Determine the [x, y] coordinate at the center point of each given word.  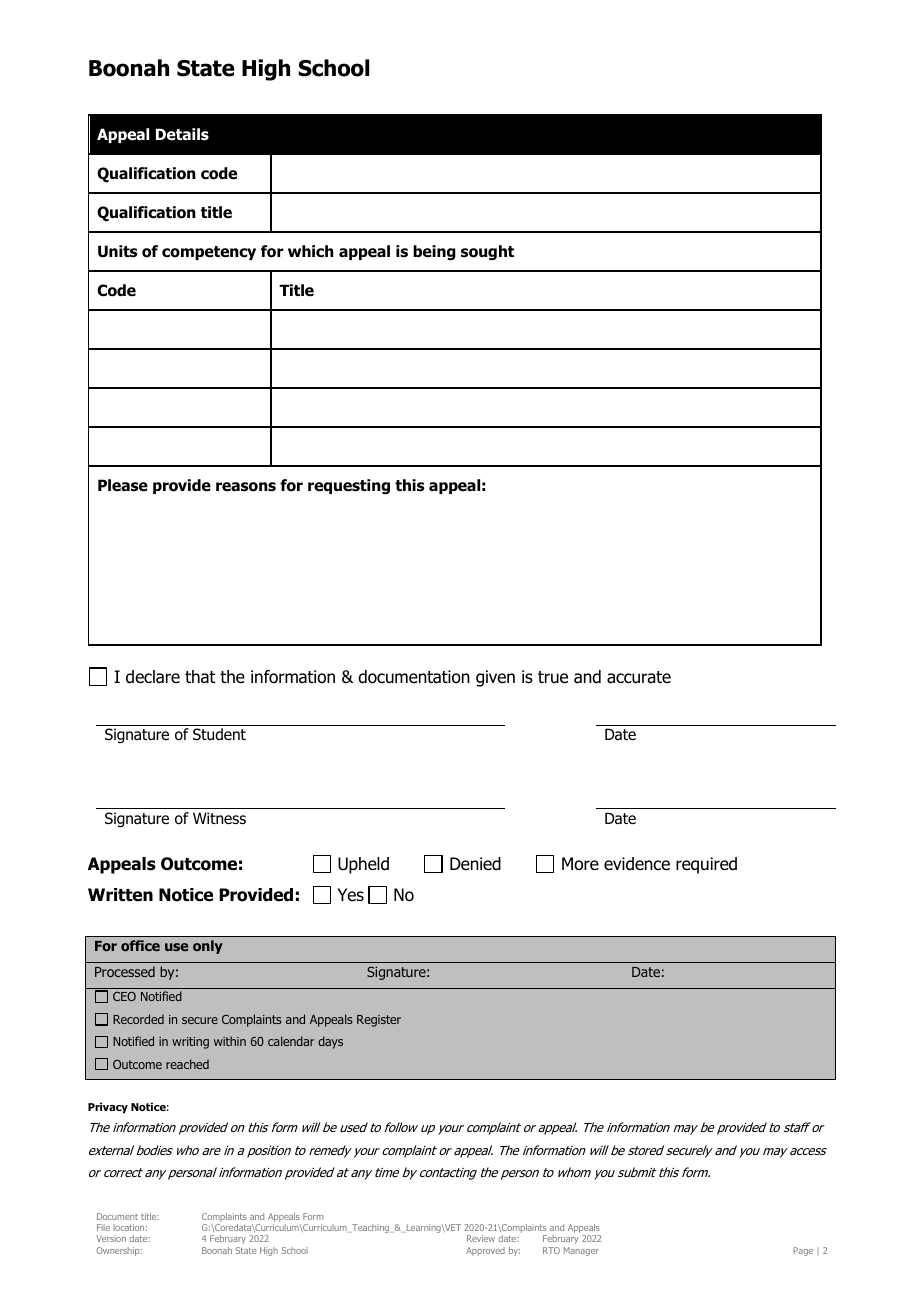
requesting [349, 486]
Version [111, 1238]
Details [182, 134]
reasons [246, 487]
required [706, 865]
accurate [639, 677]
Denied [475, 864]
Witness [219, 818]
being [434, 252]
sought [487, 252]
